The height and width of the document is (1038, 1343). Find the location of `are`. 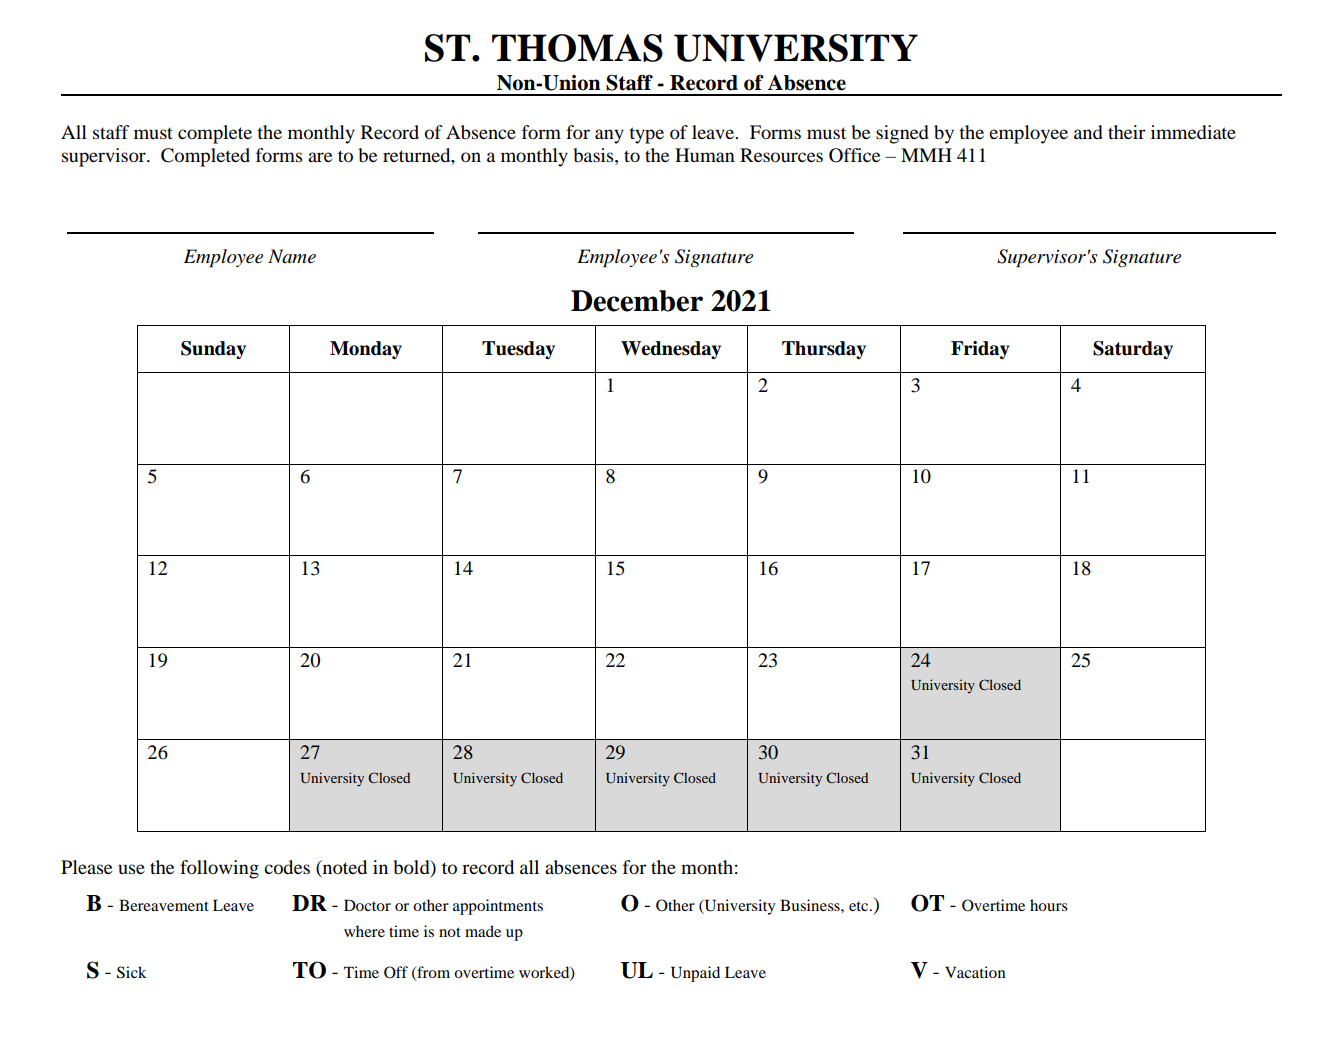

are is located at coordinates (320, 157).
